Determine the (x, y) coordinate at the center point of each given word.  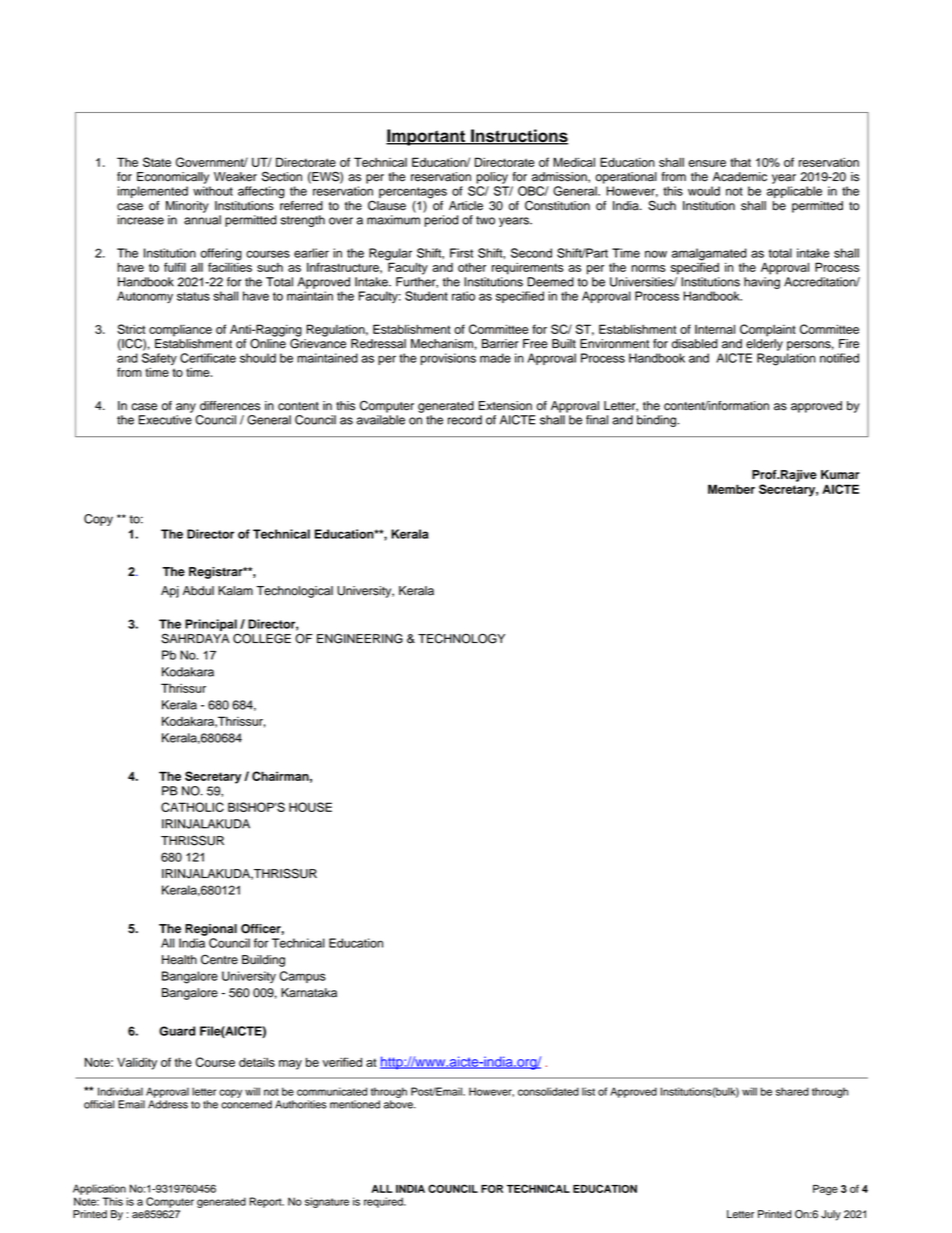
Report (266, 1202)
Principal (211, 626)
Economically (173, 178)
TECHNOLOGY (461, 638)
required (384, 1202)
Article (466, 206)
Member (731, 489)
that (740, 162)
